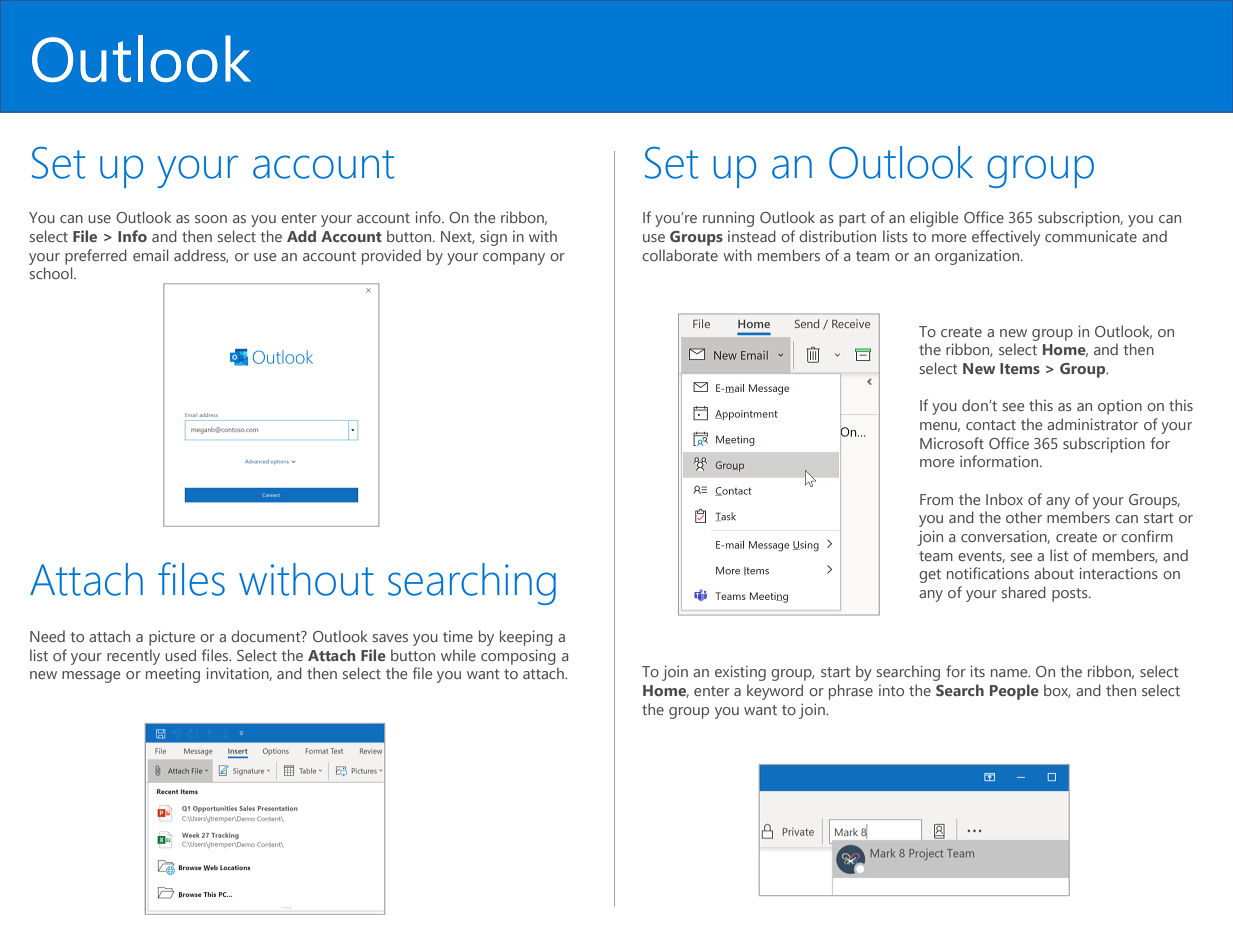 The height and width of the screenshot is (952, 1233). What do you see at coordinates (952, 443) in the screenshot?
I see `Microsoft` at bounding box center [952, 443].
